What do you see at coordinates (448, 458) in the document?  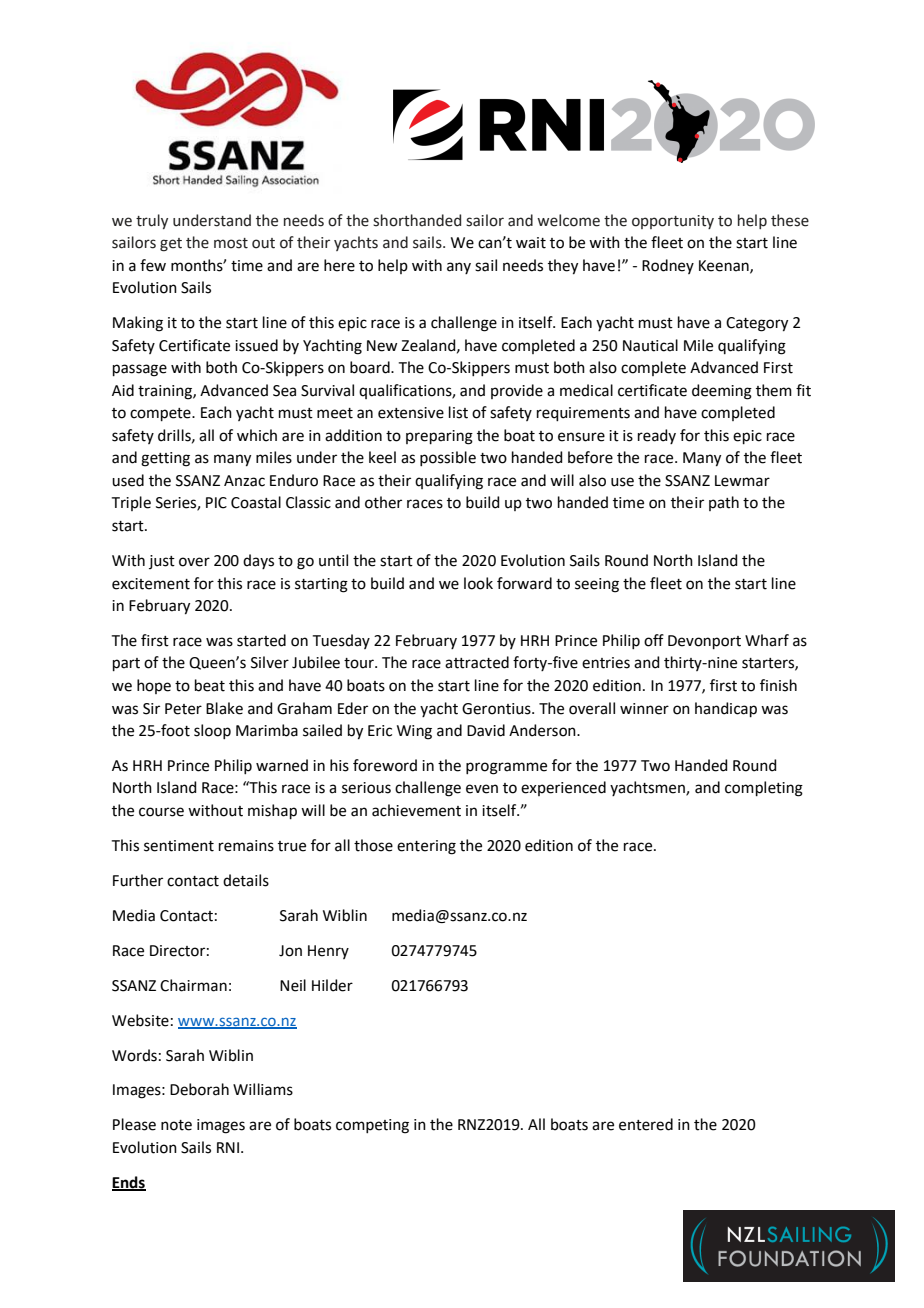 I see `possible` at bounding box center [448, 458].
